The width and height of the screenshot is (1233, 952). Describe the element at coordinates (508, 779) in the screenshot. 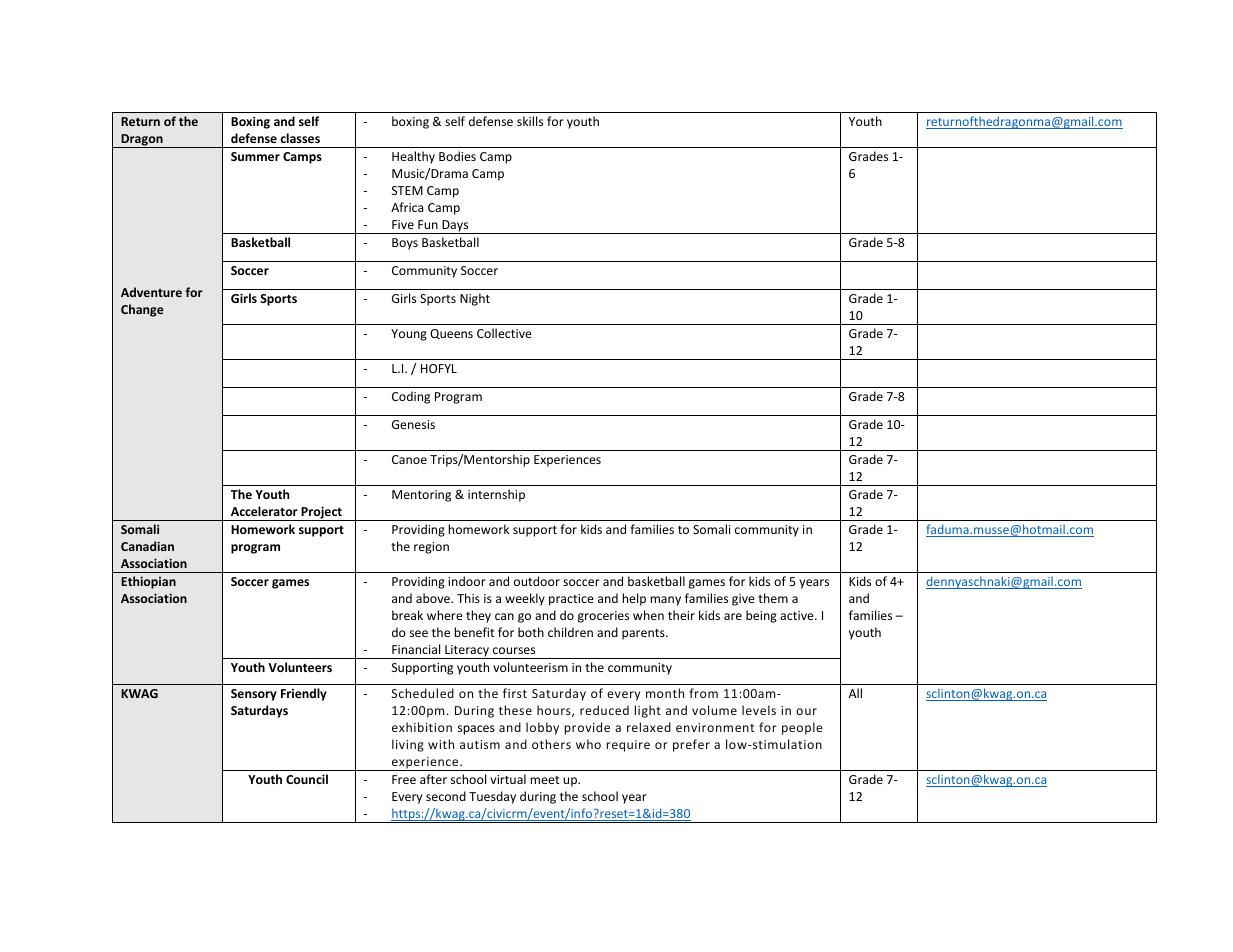

I see `virtual` at that location.
